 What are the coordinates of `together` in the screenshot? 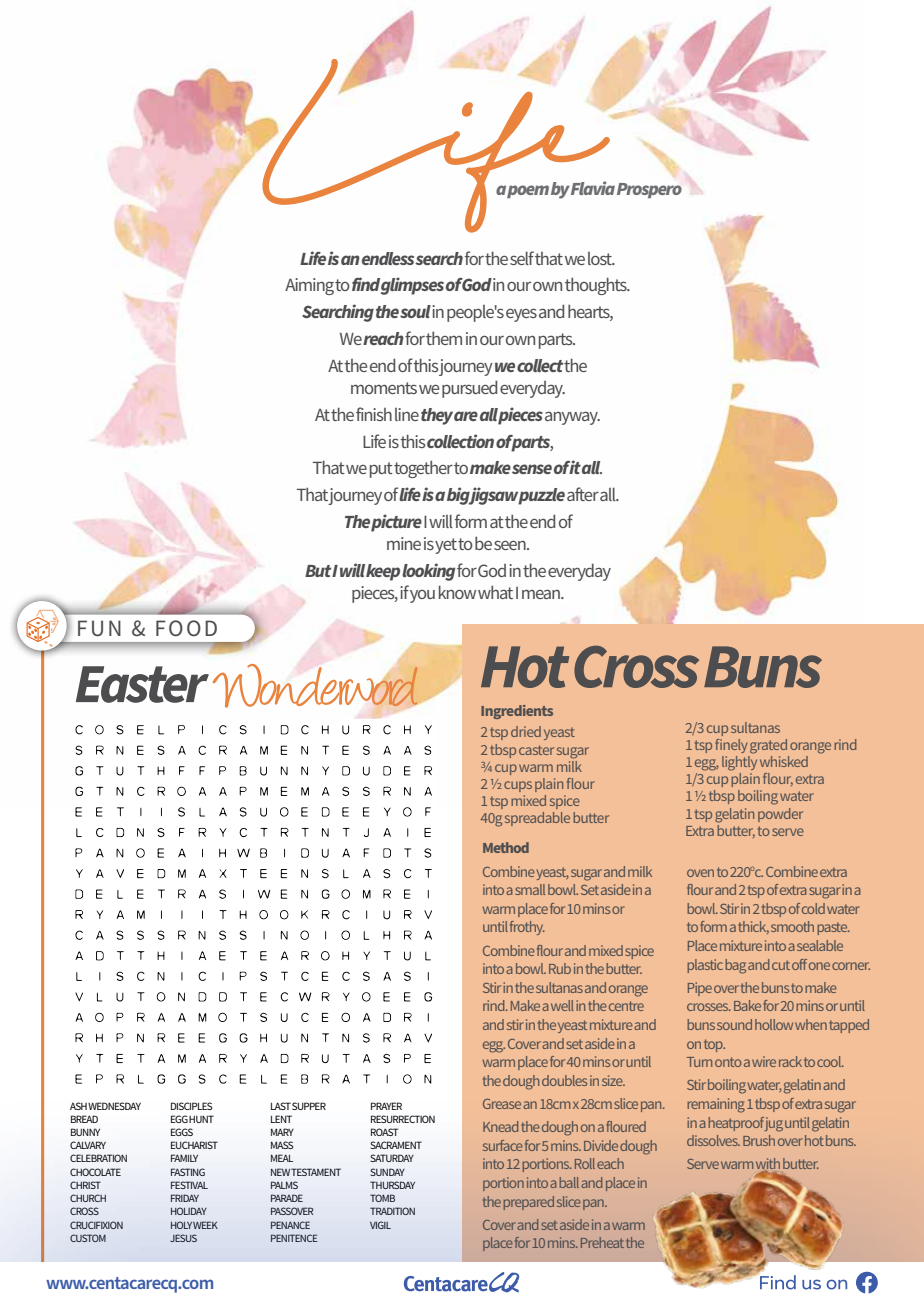 It's located at (423, 469).
